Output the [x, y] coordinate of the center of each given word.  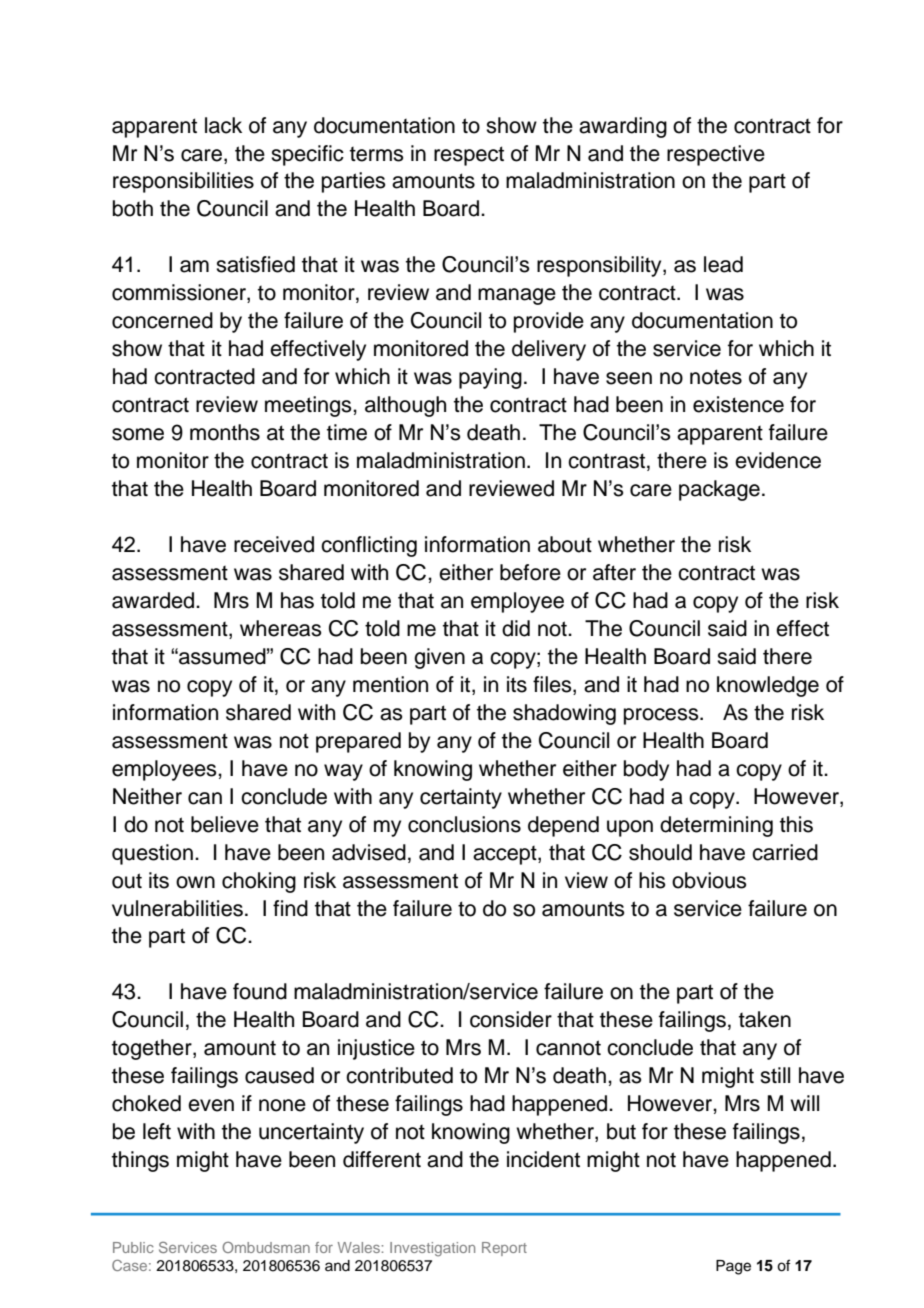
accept [506, 855]
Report [504, 1249]
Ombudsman [266, 1247]
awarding [623, 127]
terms [377, 154]
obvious [709, 880]
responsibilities [183, 182]
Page [733, 1267]
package [719, 490]
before [530, 572]
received [274, 544]
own [195, 882]
